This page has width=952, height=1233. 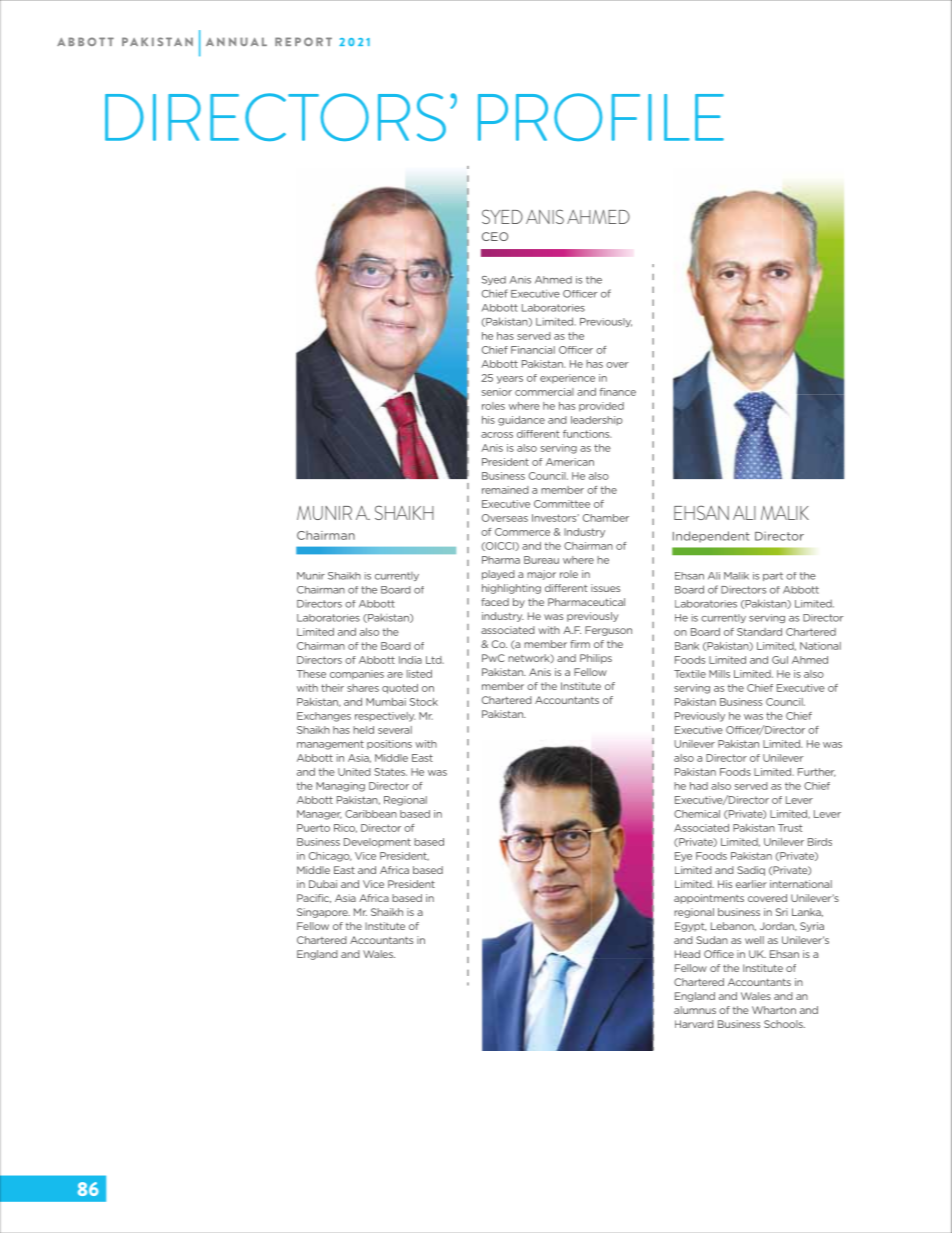 What do you see at coordinates (618, 392) in the page?
I see `finance` at bounding box center [618, 392].
